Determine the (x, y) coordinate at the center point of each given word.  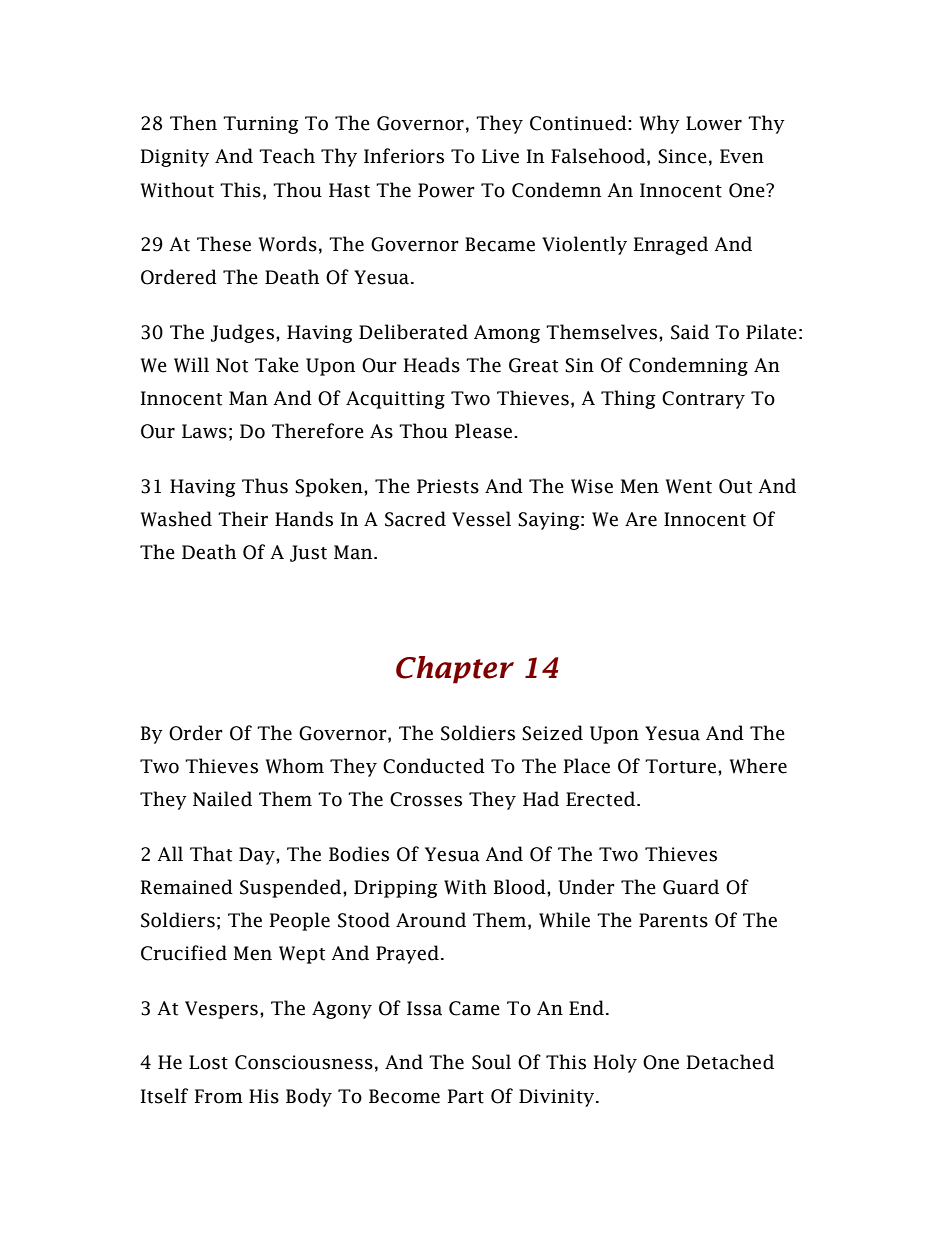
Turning (261, 125)
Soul (491, 1062)
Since (682, 156)
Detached (730, 1062)
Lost (208, 1062)
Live (500, 156)
